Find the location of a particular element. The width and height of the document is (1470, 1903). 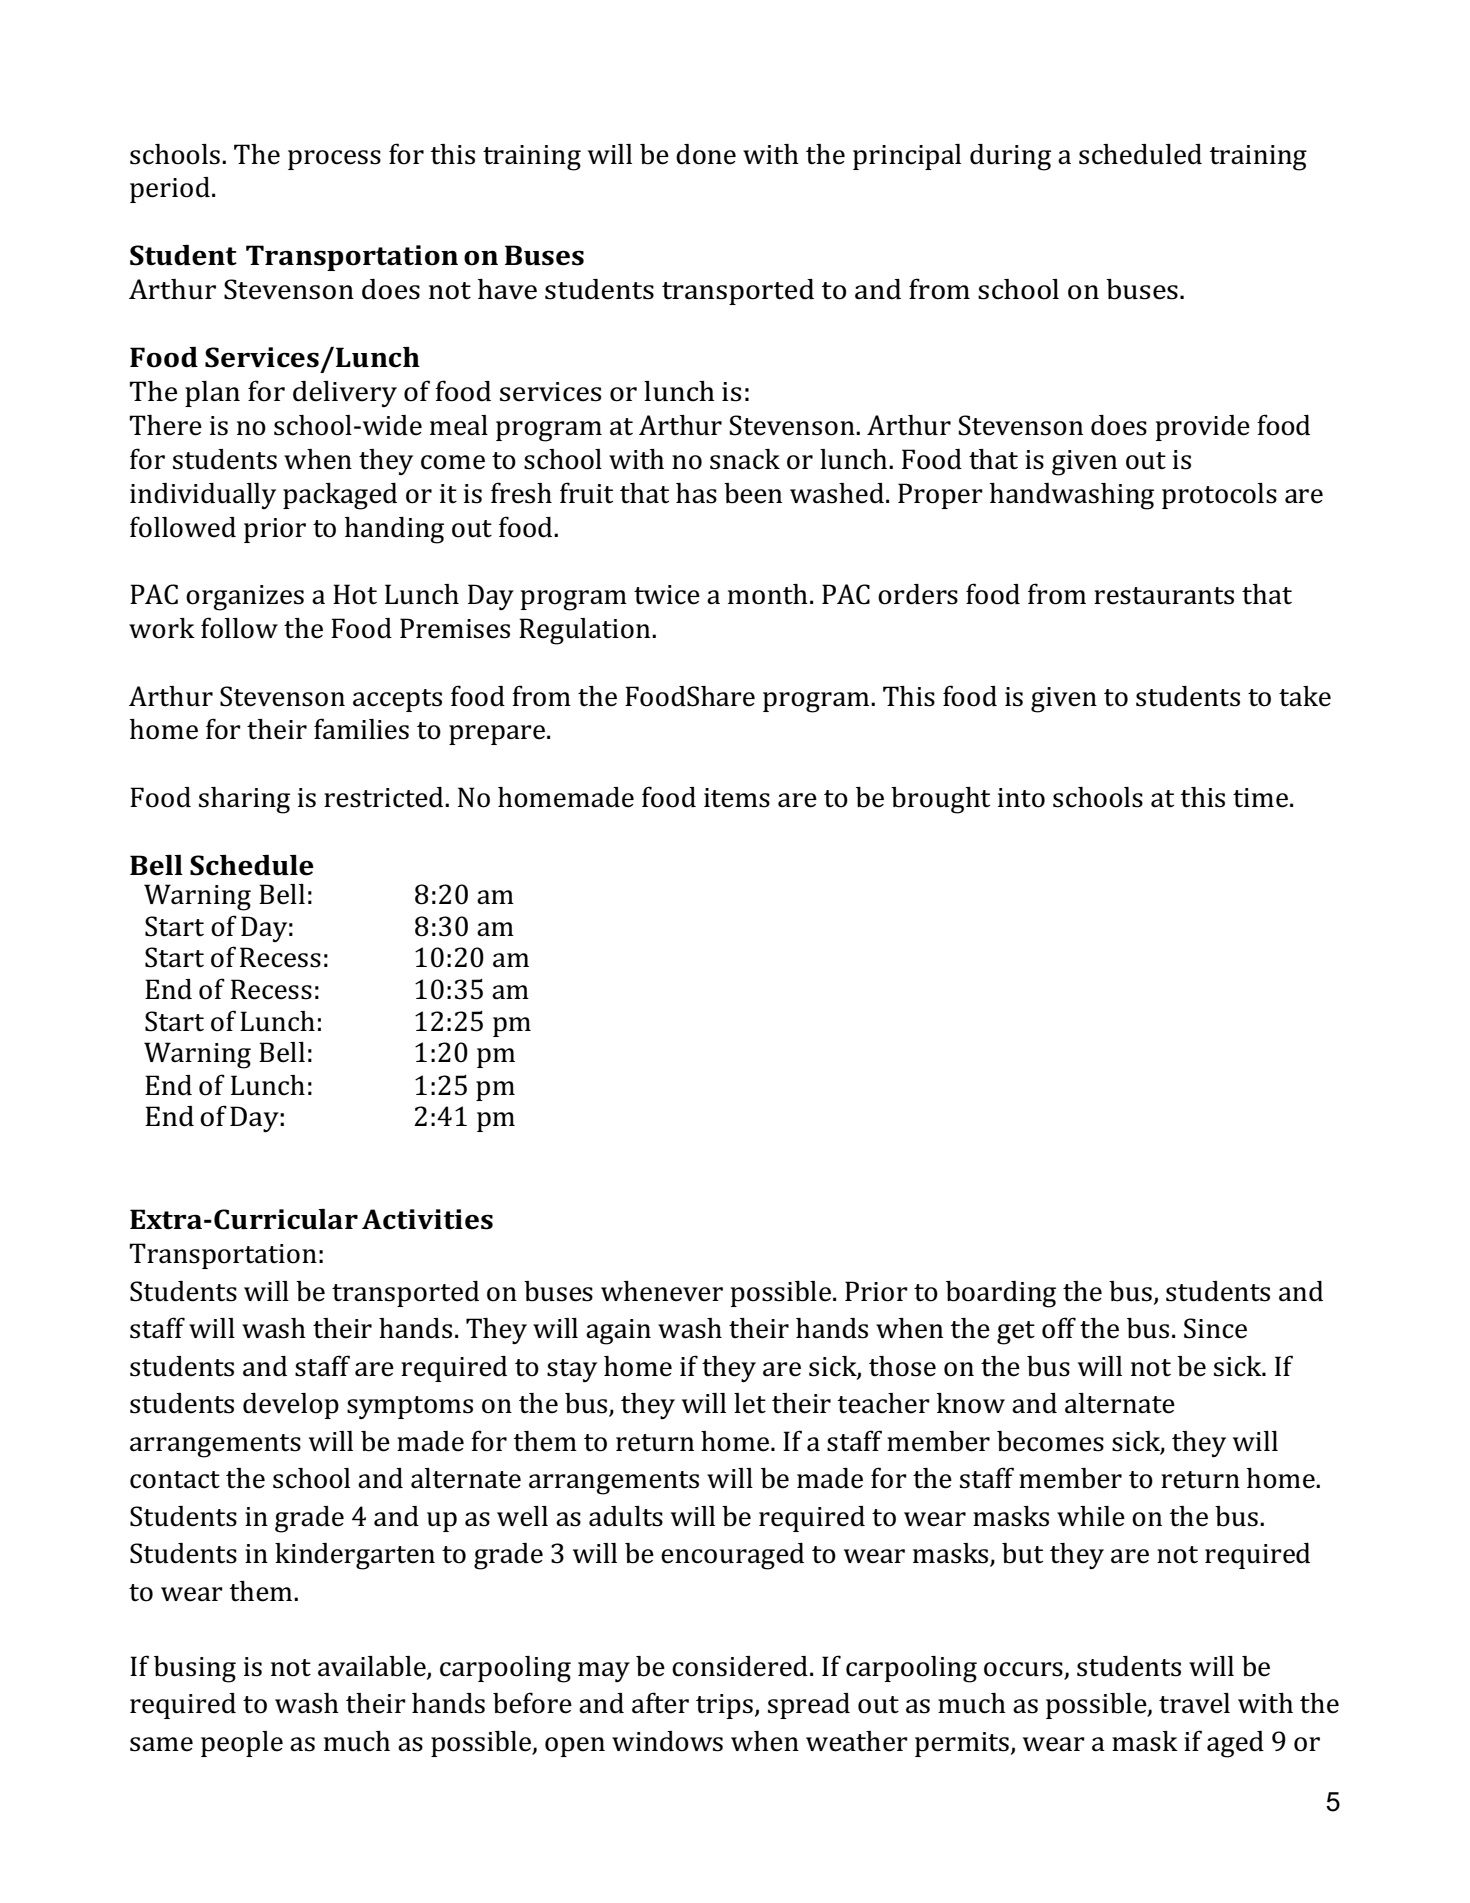

done is located at coordinates (706, 154).
